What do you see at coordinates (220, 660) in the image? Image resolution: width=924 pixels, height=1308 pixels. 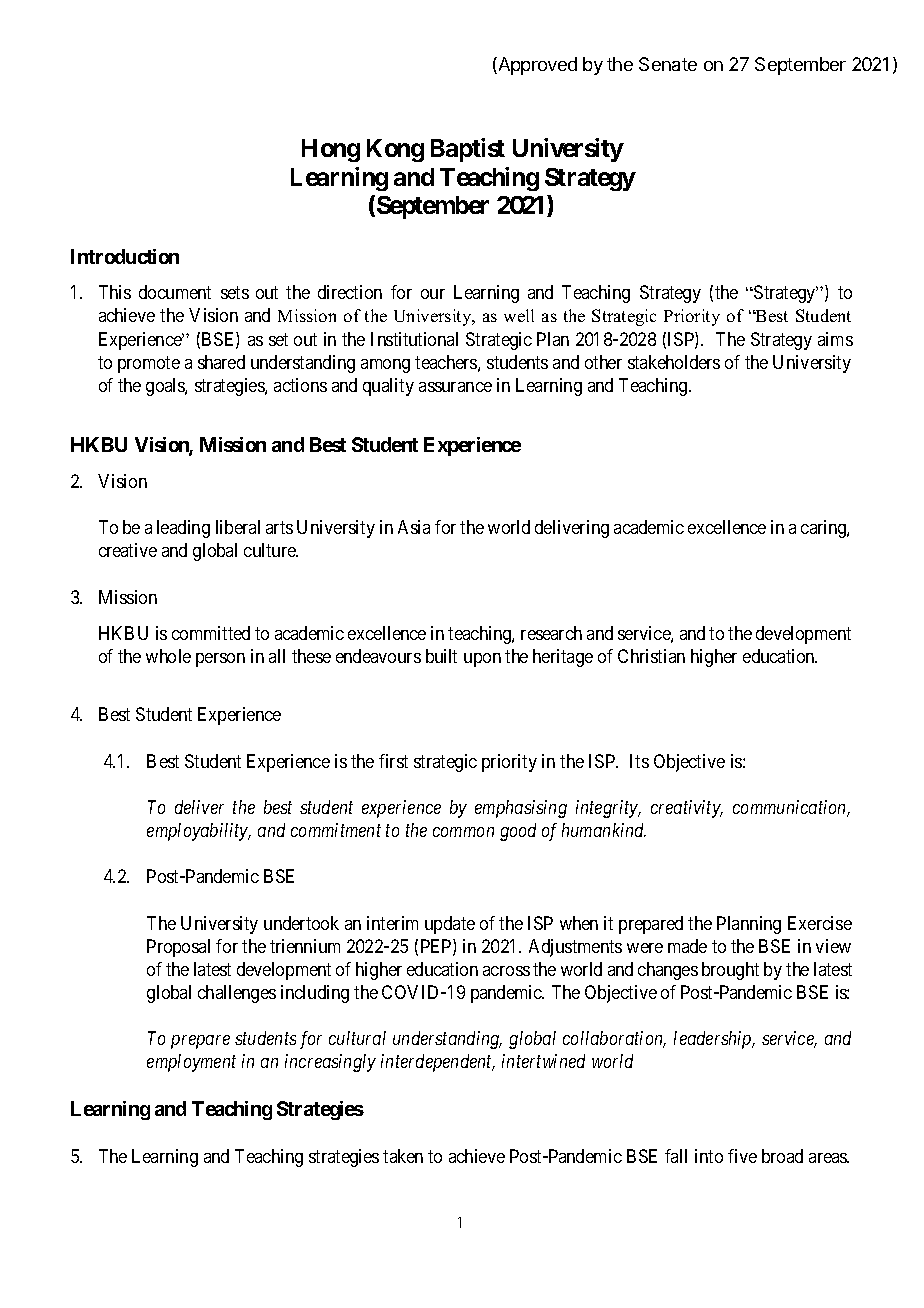 I see `person` at bounding box center [220, 660].
